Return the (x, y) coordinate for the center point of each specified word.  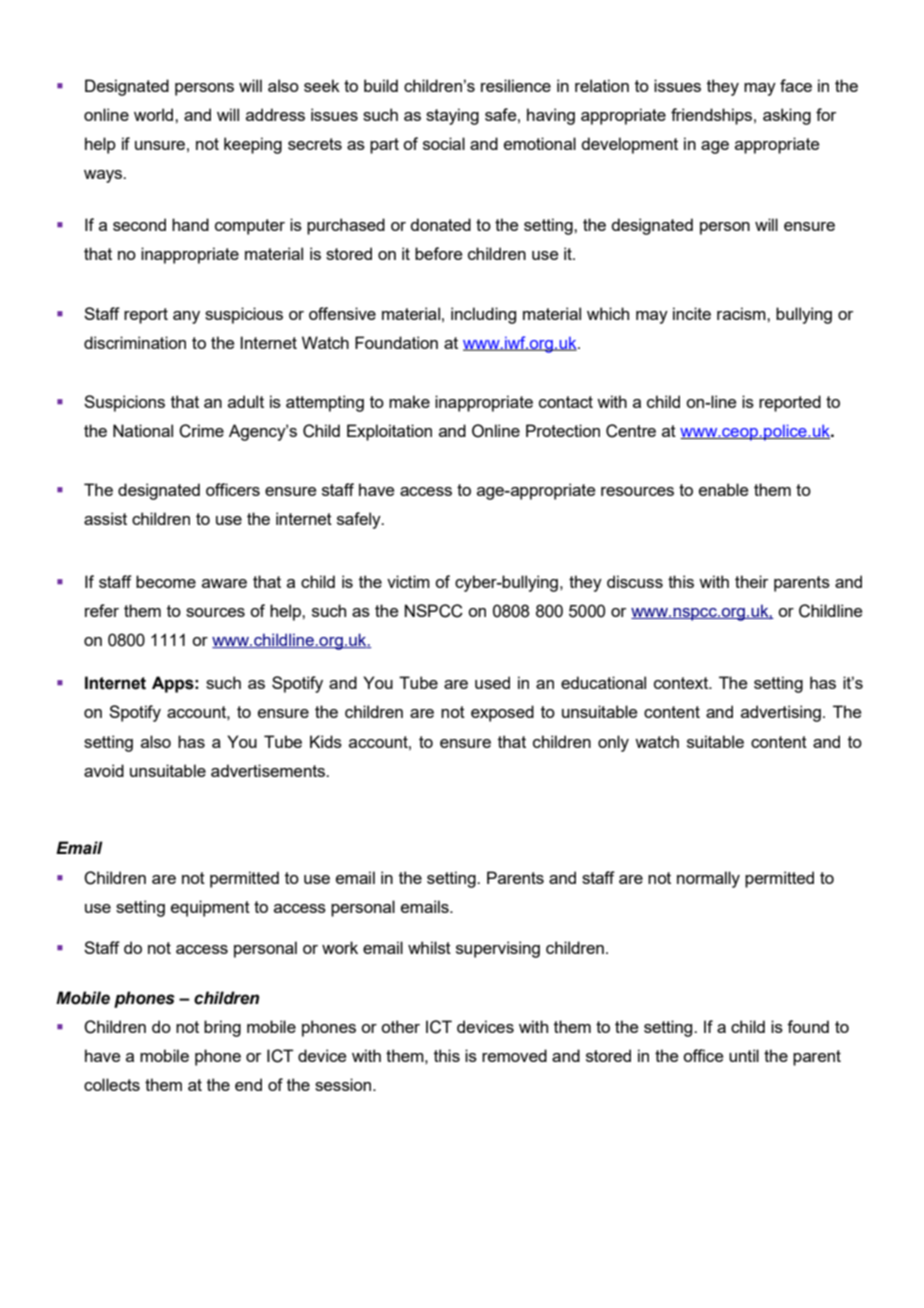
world (155, 114)
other (400, 1026)
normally (708, 879)
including (483, 315)
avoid (104, 770)
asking (787, 116)
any (186, 317)
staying (452, 116)
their (751, 581)
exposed (502, 713)
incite (692, 313)
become (166, 581)
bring (222, 1028)
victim (408, 581)
